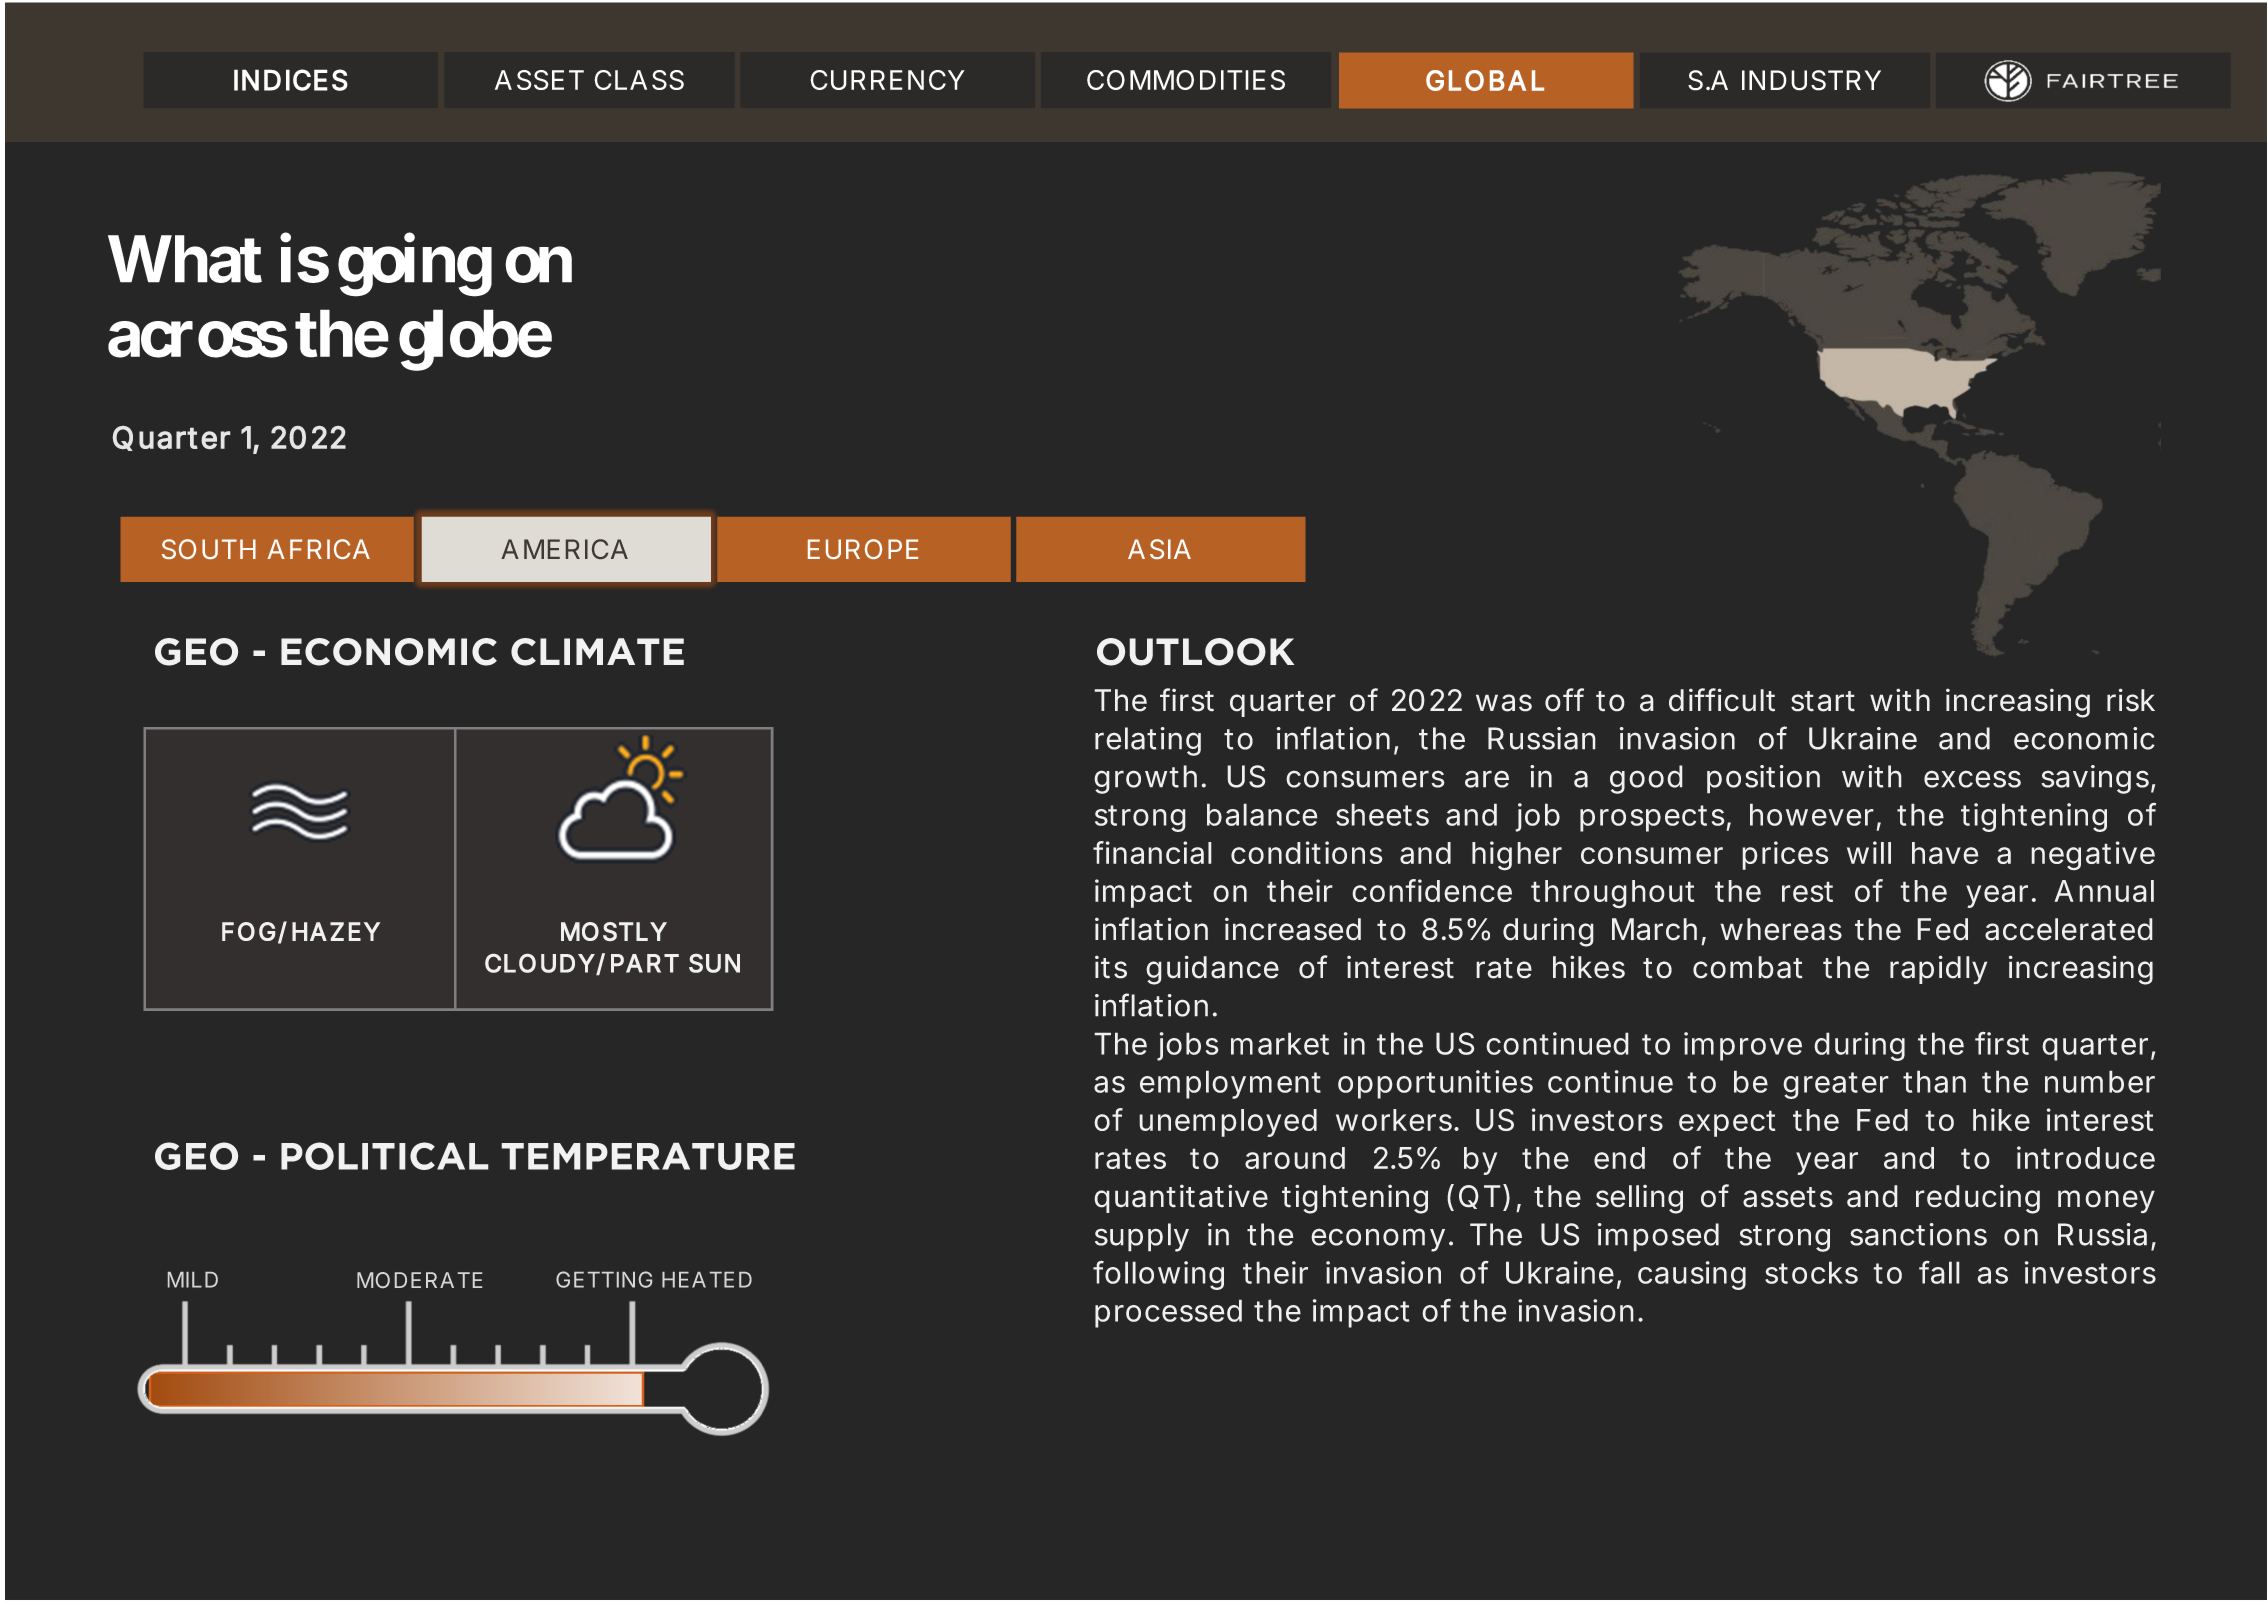 The width and height of the page is (2268, 1604). What do you see at coordinates (1148, 741) in the page?
I see `relating` at bounding box center [1148, 741].
